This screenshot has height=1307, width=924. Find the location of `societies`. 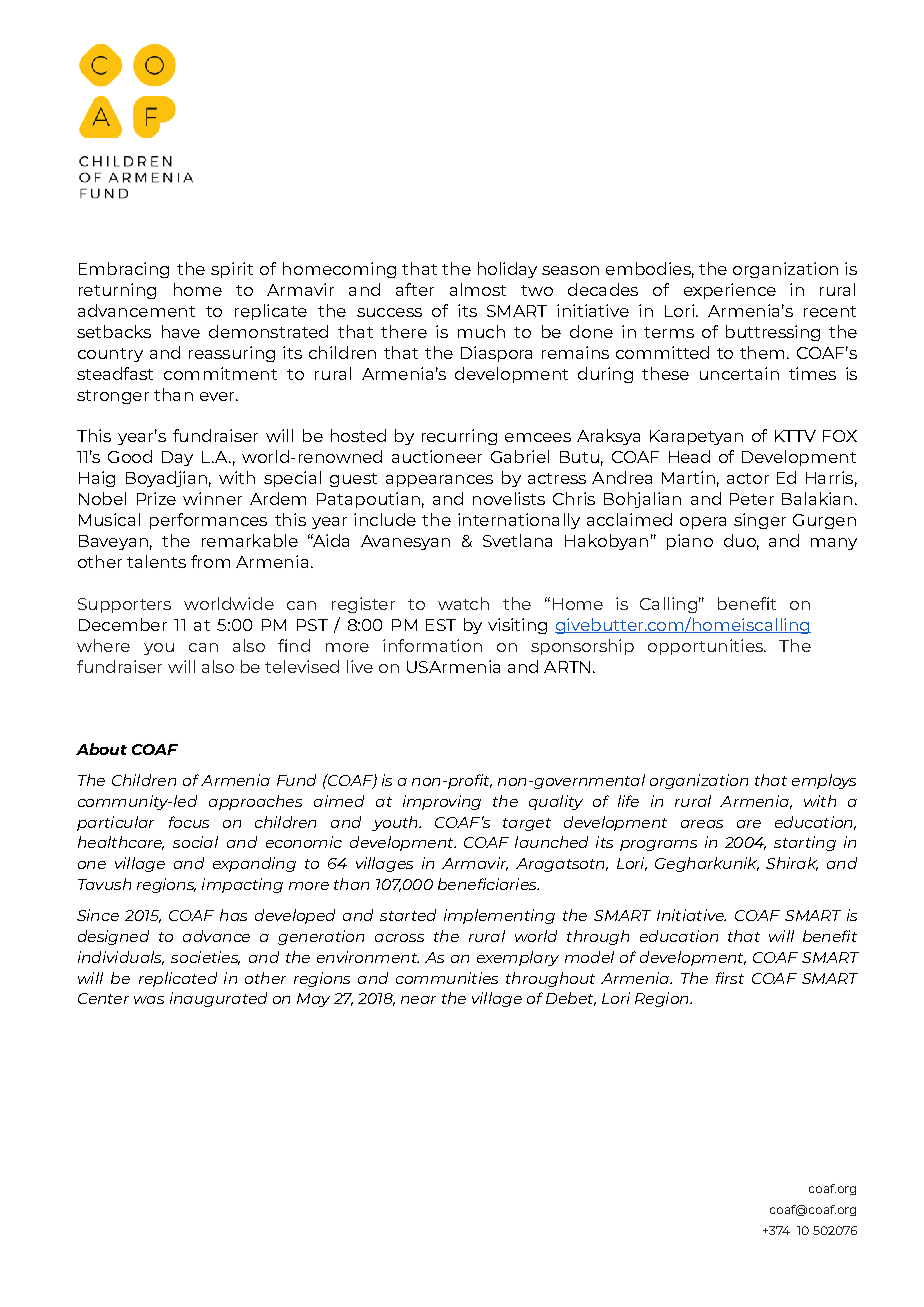

societies is located at coordinates (205, 958).
